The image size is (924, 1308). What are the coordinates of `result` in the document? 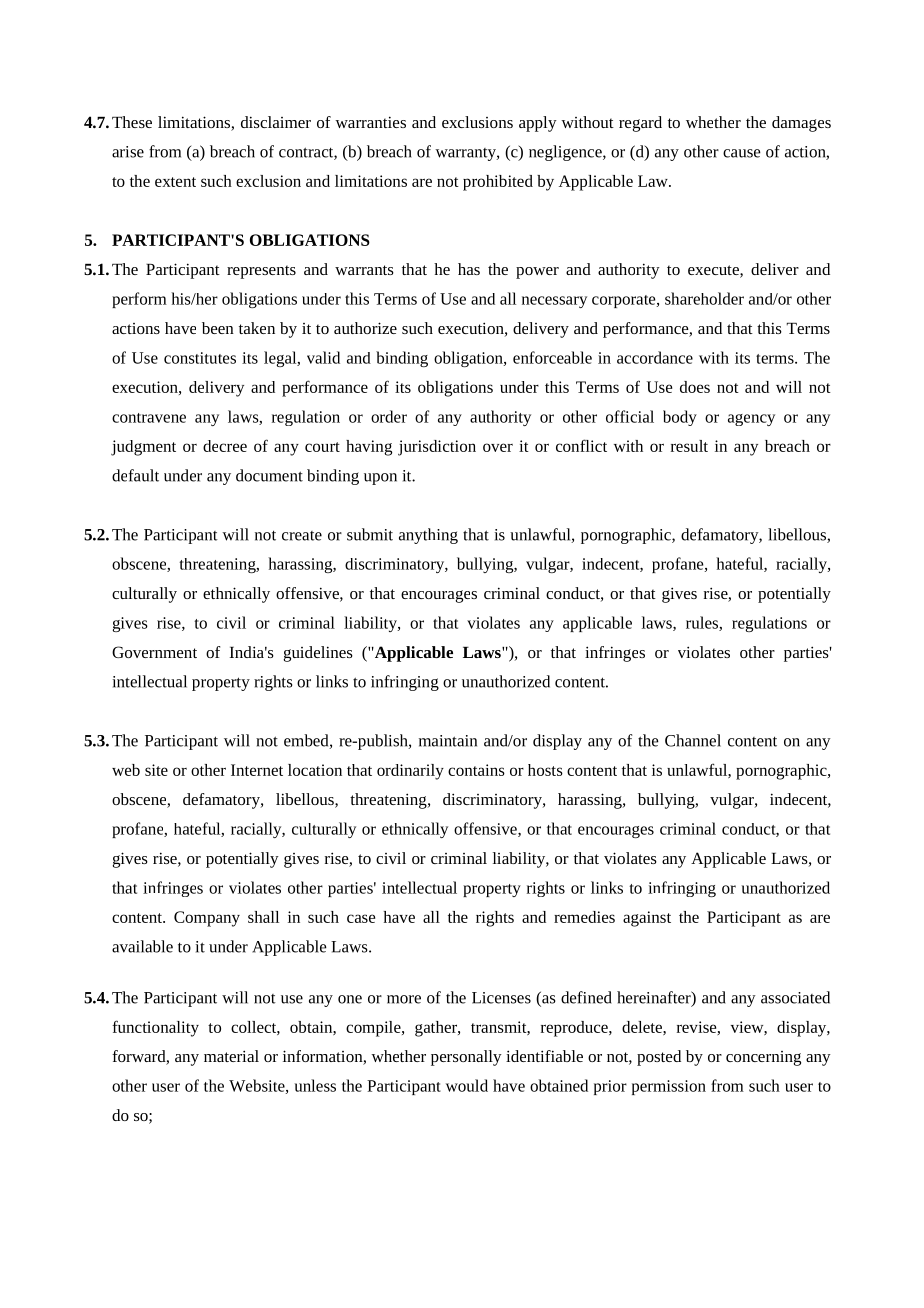 It's located at (689, 446).
